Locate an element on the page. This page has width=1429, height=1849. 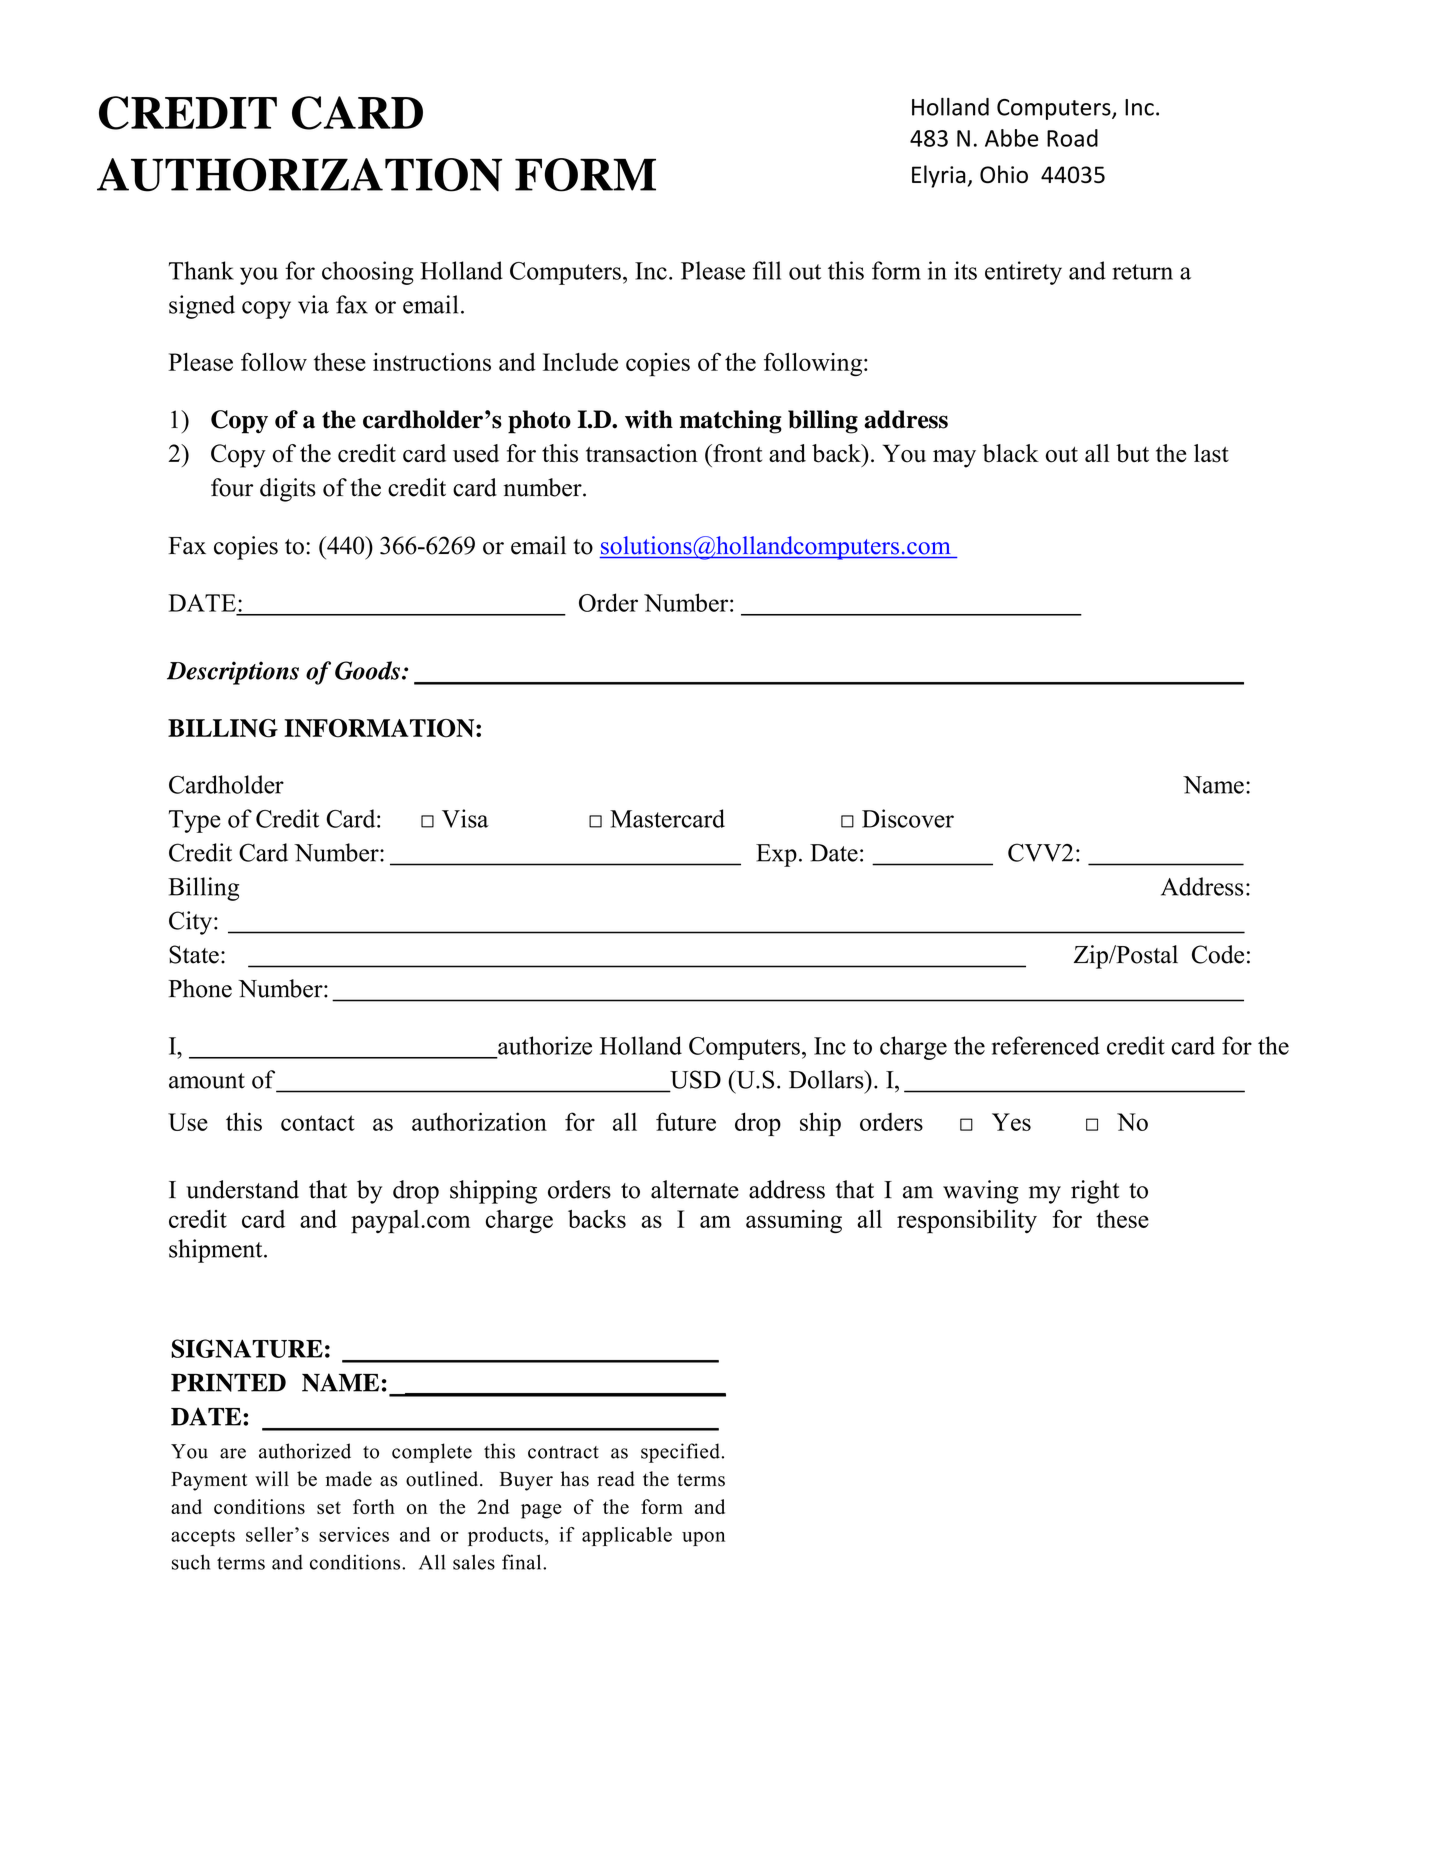
Type is located at coordinates (194, 821).
